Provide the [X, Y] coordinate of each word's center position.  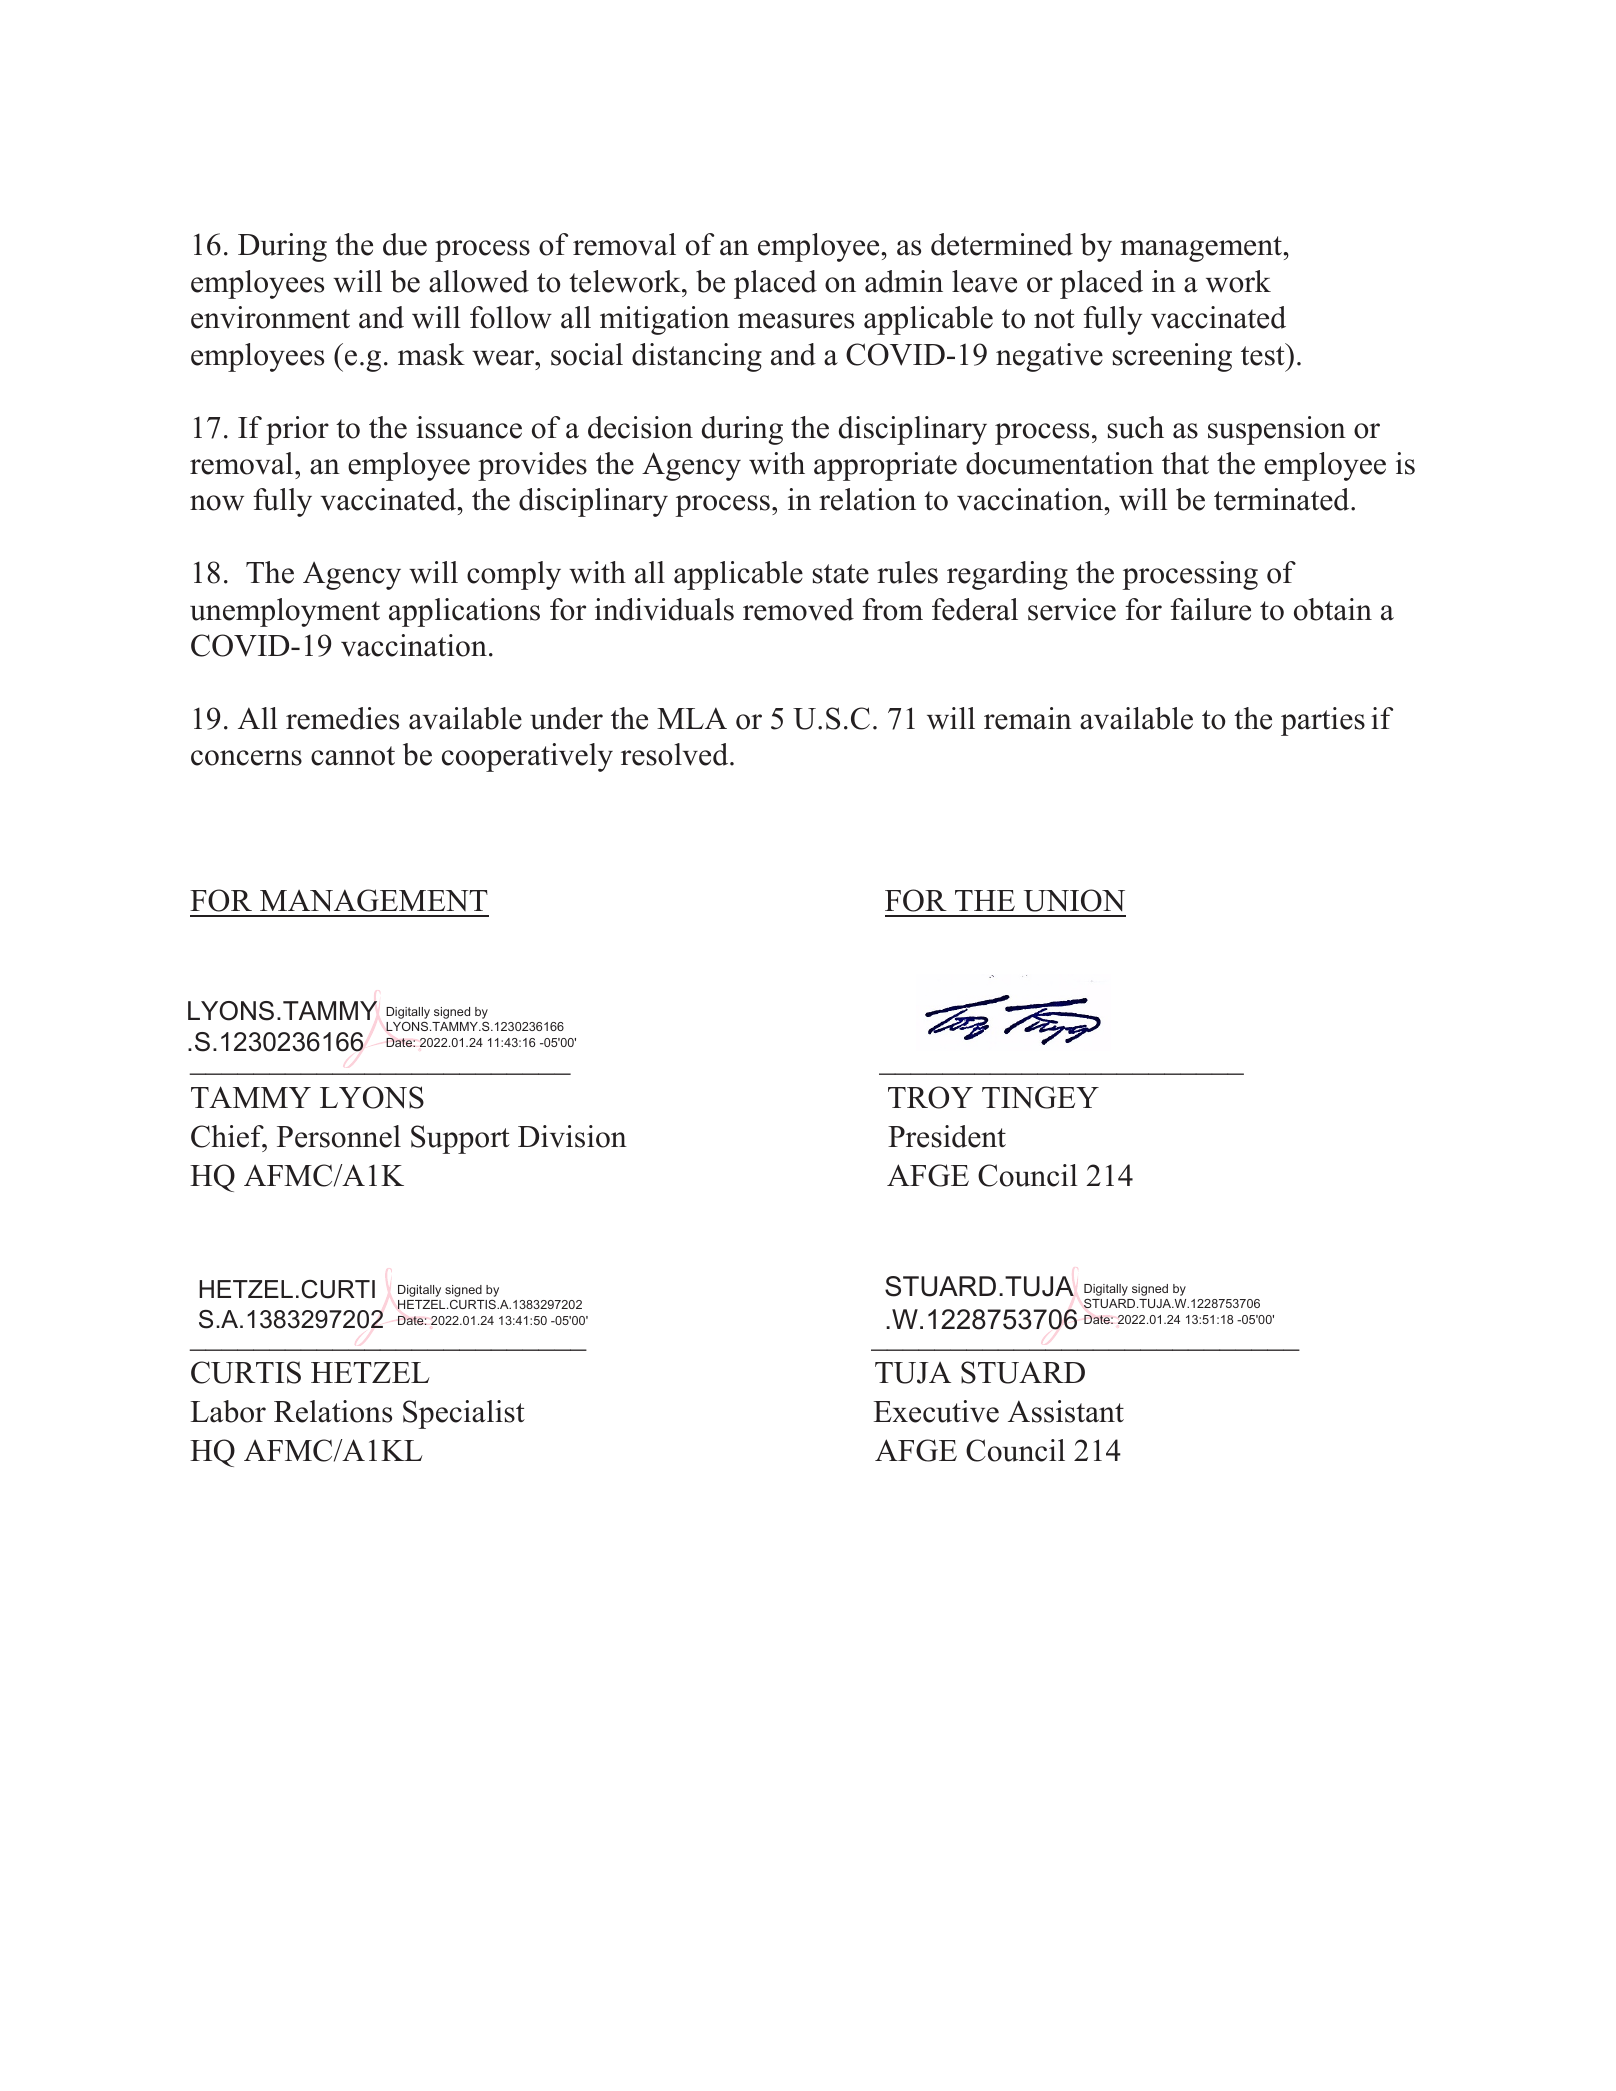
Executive [936, 1411]
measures [796, 321]
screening [1172, 357]
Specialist [464, 1414]
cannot [353, 756]
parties [1323, 721]
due [405, 244]
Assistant [1066, 1411]
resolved [676, 754]
